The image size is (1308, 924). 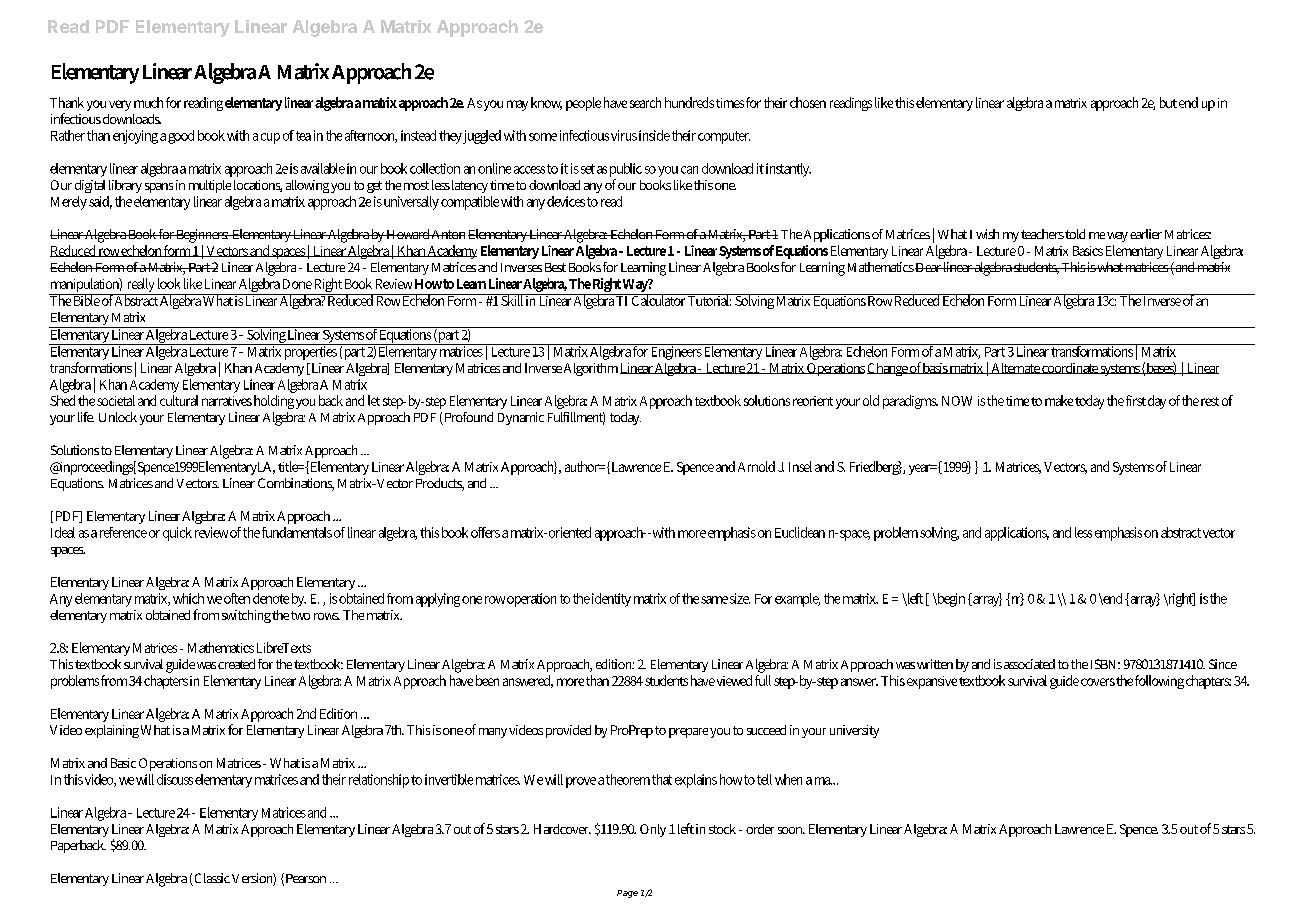 I want to click on make, so click(x=1059, y=400).
